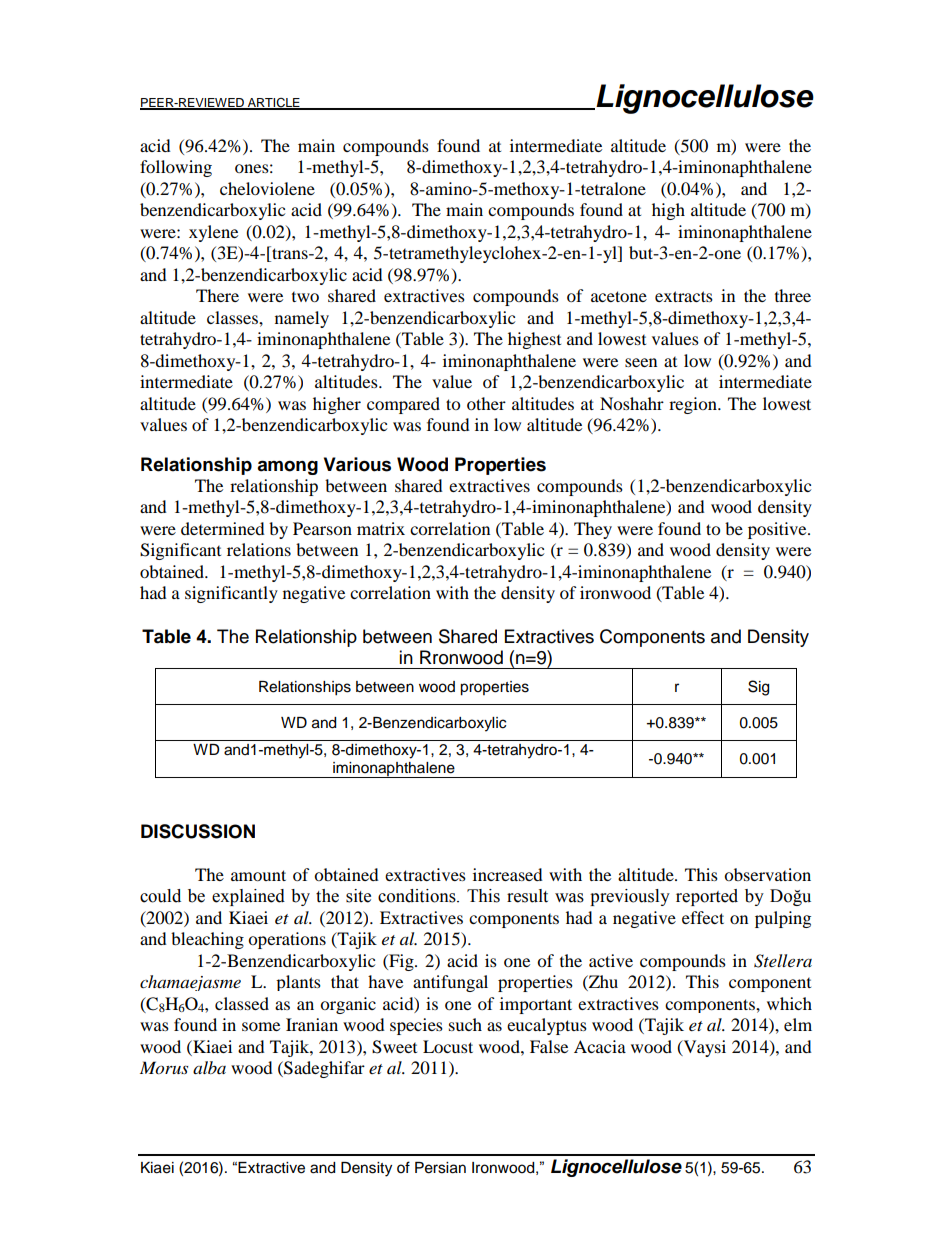 The image size is (952, 1233). What do you see at coordinates (450, 983) in the page?
I see `antifungal` at bounding box center [450, 983].
